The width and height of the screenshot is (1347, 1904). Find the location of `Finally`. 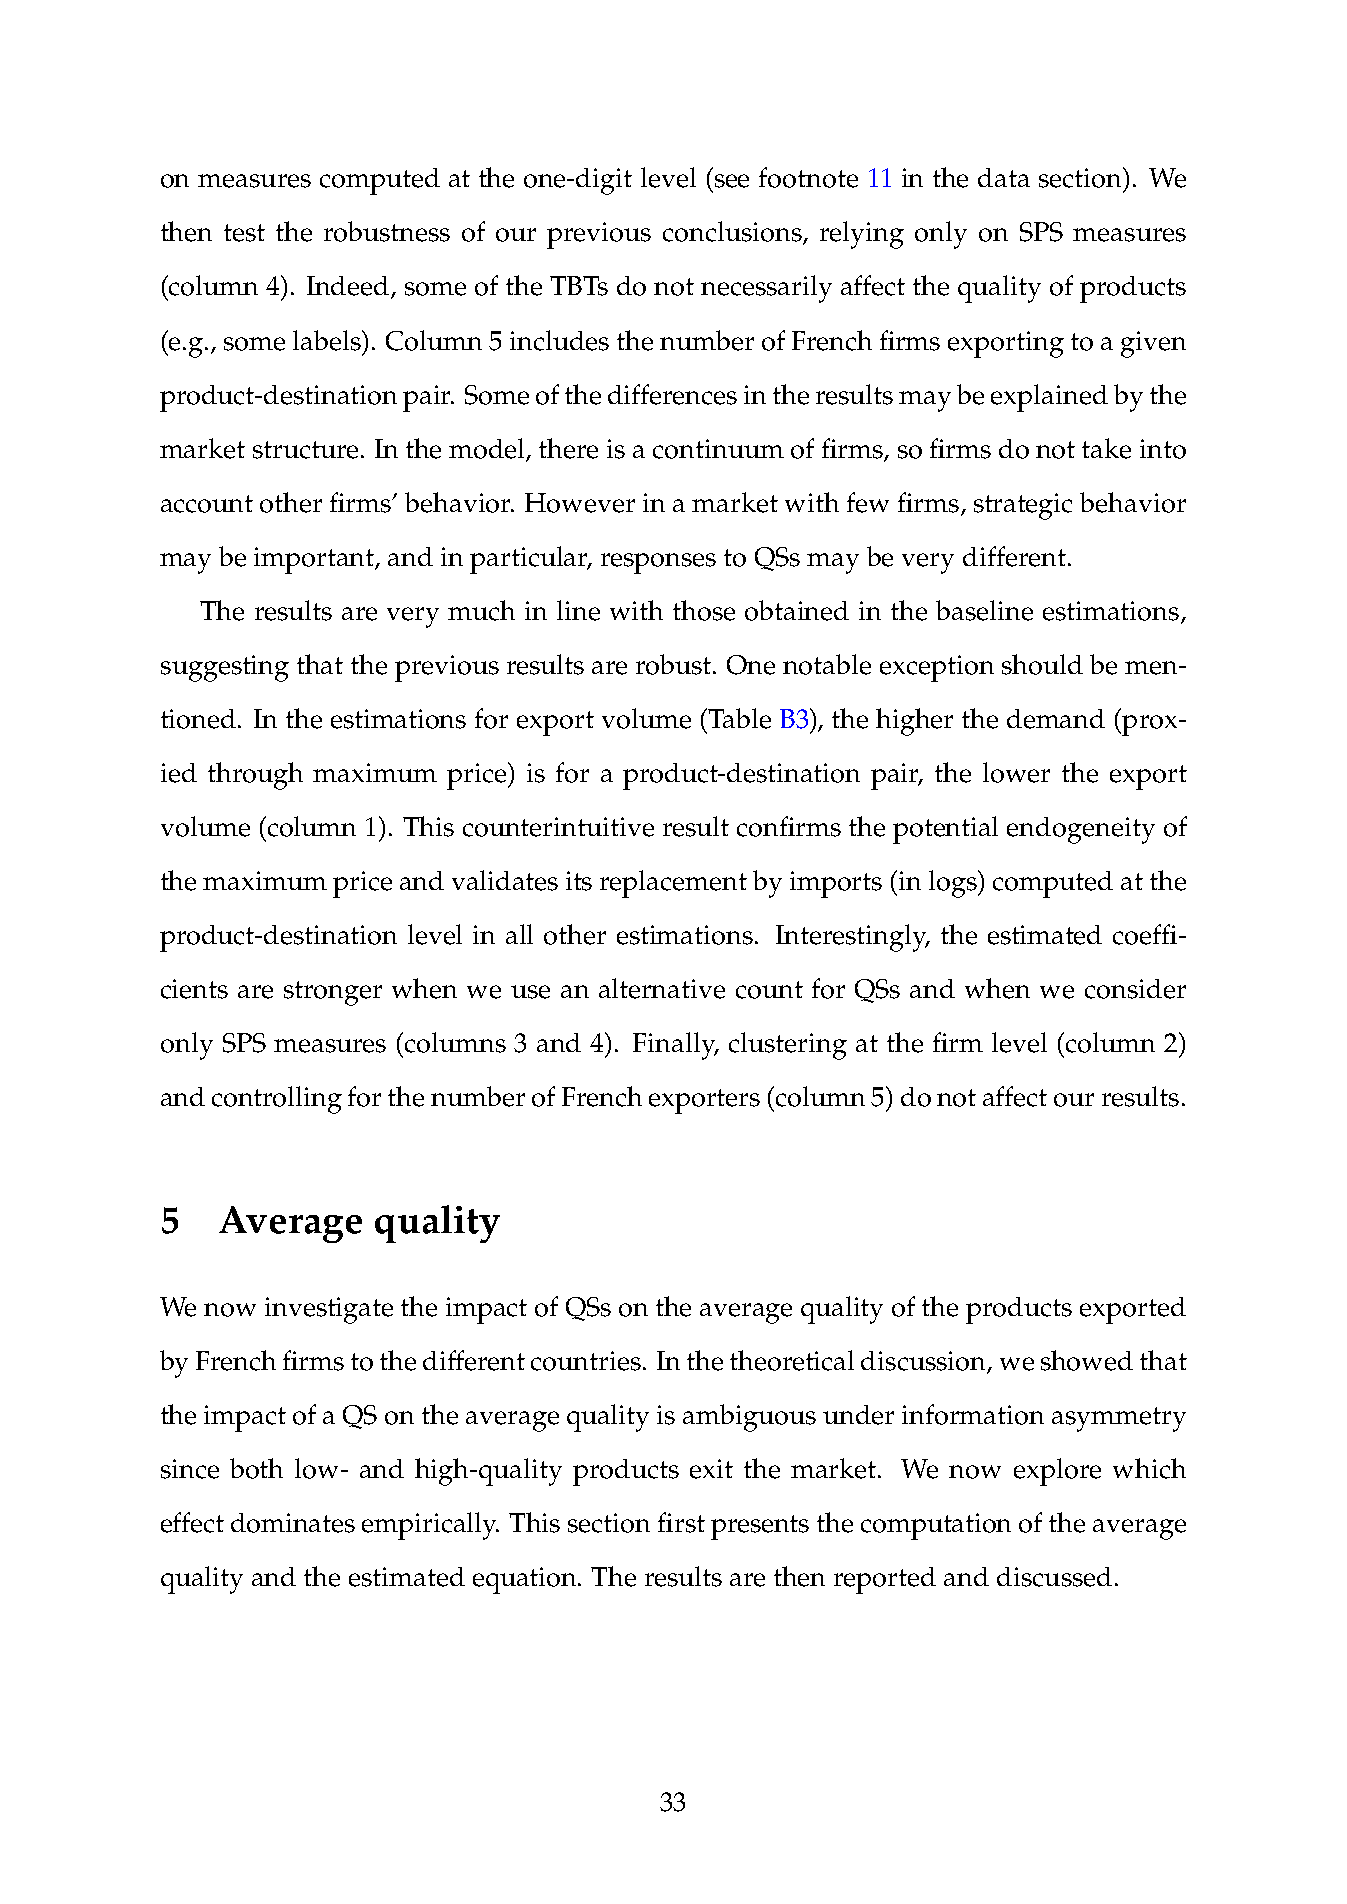

Finally is located at coordinates (675, 1046).
